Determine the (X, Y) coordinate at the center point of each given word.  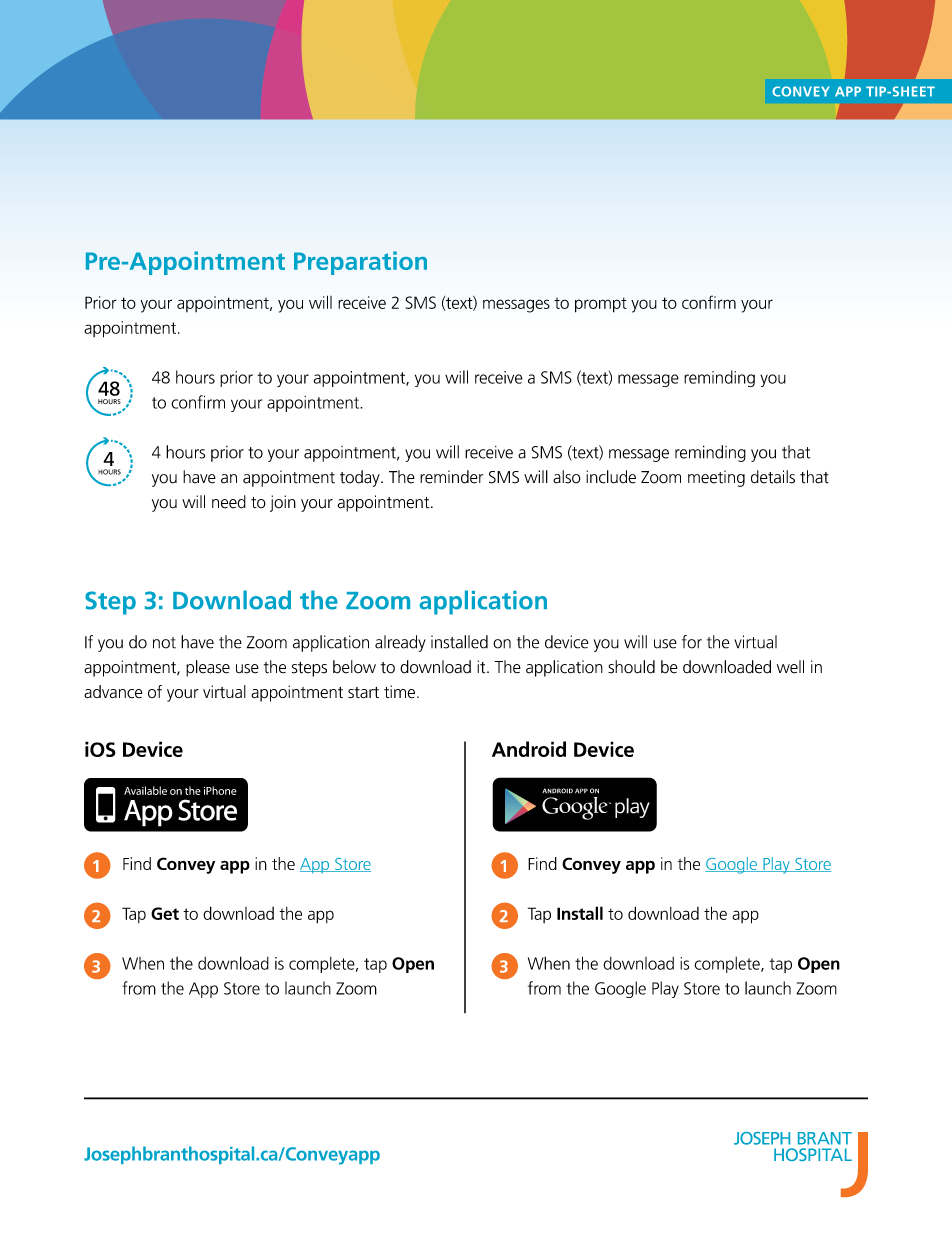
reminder (451, 477)
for (692, 642)
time (399, 691)
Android (529, 749)
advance (113, 692)
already (400, 643)
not (164, 643)
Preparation (360, 263)
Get (165, 913)
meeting (716, 478)
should (631, 667)
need (229, 502)
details (773, 477)
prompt (601, 305)
